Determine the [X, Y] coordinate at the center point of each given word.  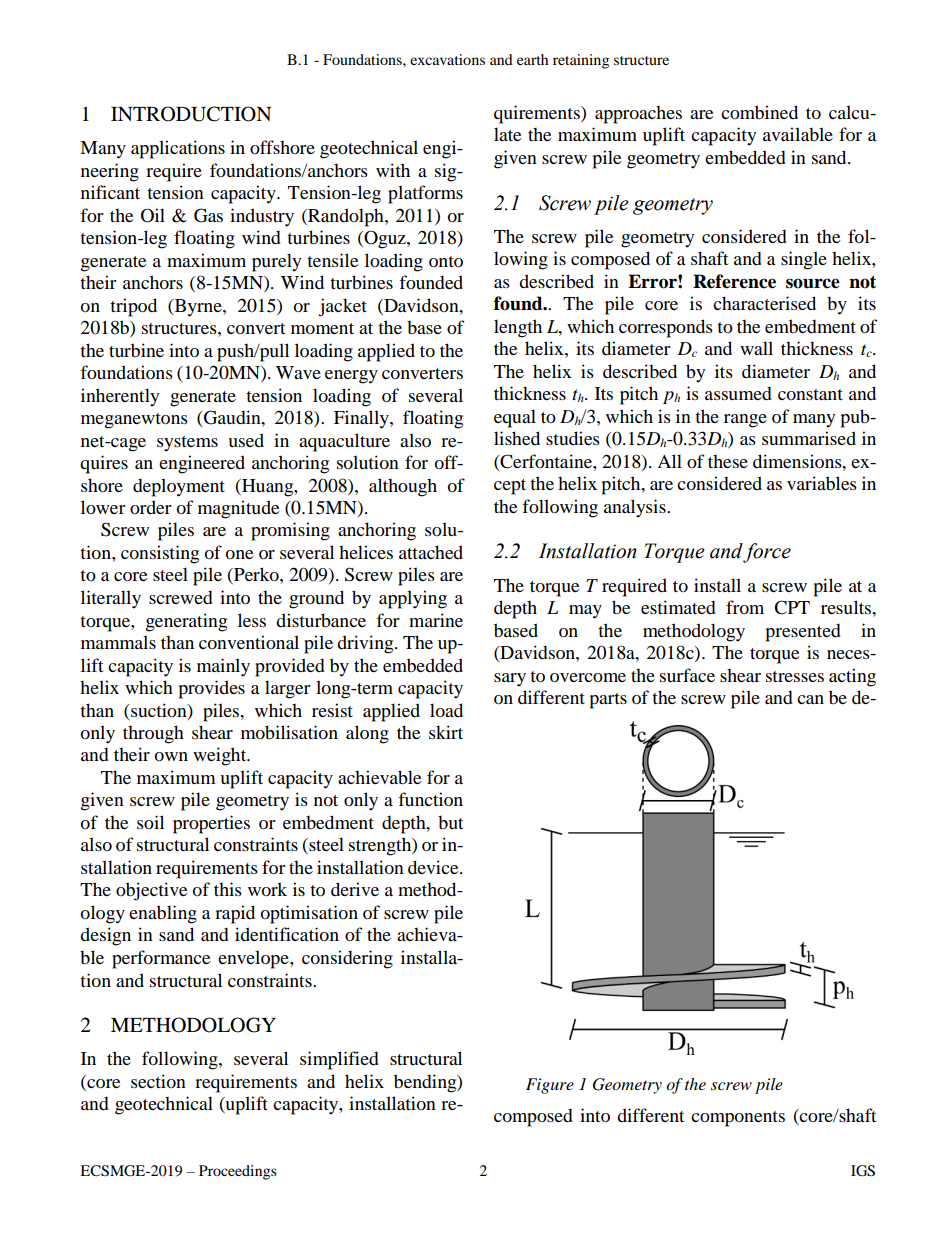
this [228, 889]
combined [759, 112]
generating [186, 622]
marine [436, 620]
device [434, 867]
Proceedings [238, 1172]
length [518, 328]
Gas [208, 215]
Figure [550, 1086]
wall [756, 348]
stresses [795, 676]
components [738, 1119]
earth [532, 59]
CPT [792, 607]
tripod [133, 307]
